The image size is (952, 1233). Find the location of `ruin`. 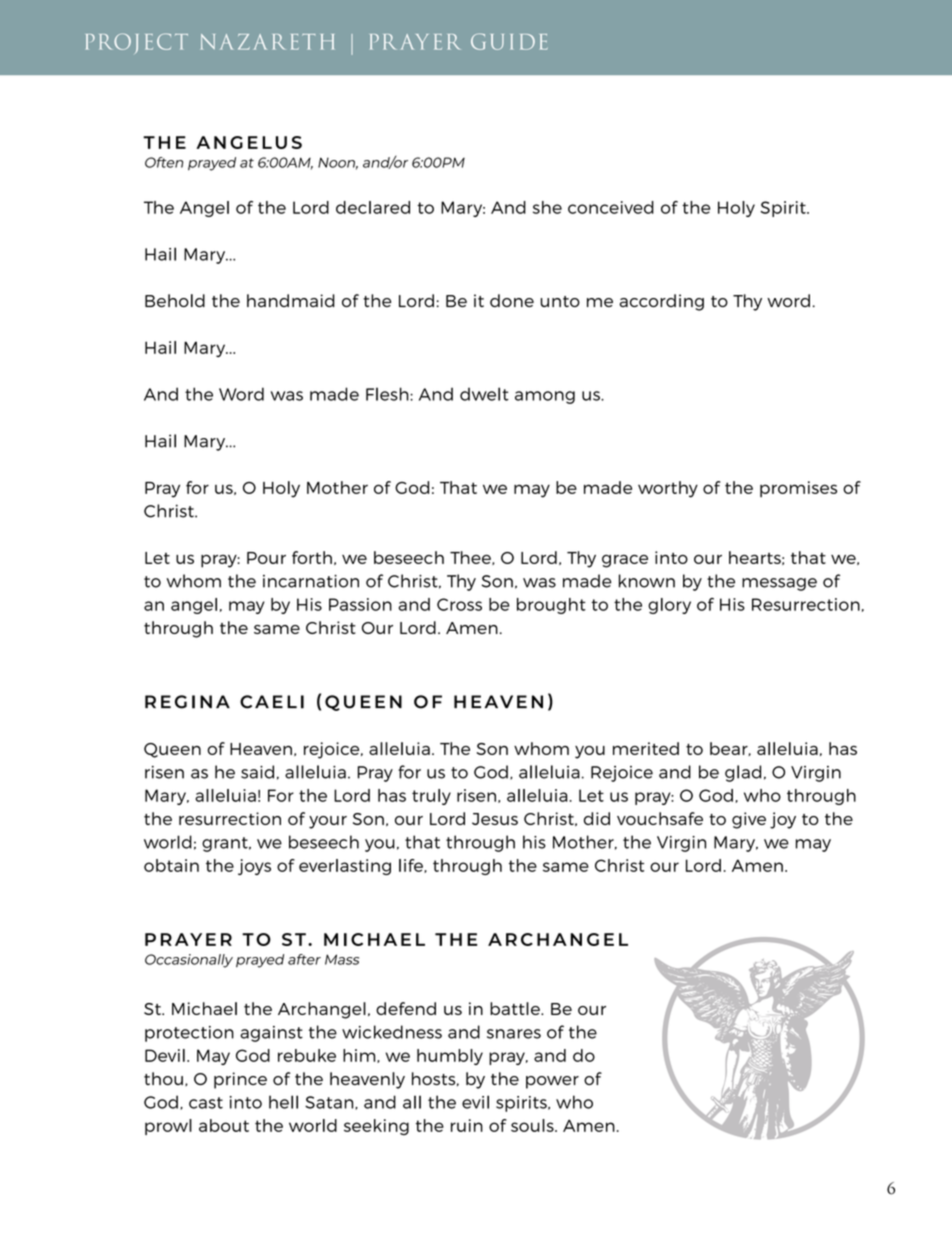

ruin is located at coordinates (467, 1125).
